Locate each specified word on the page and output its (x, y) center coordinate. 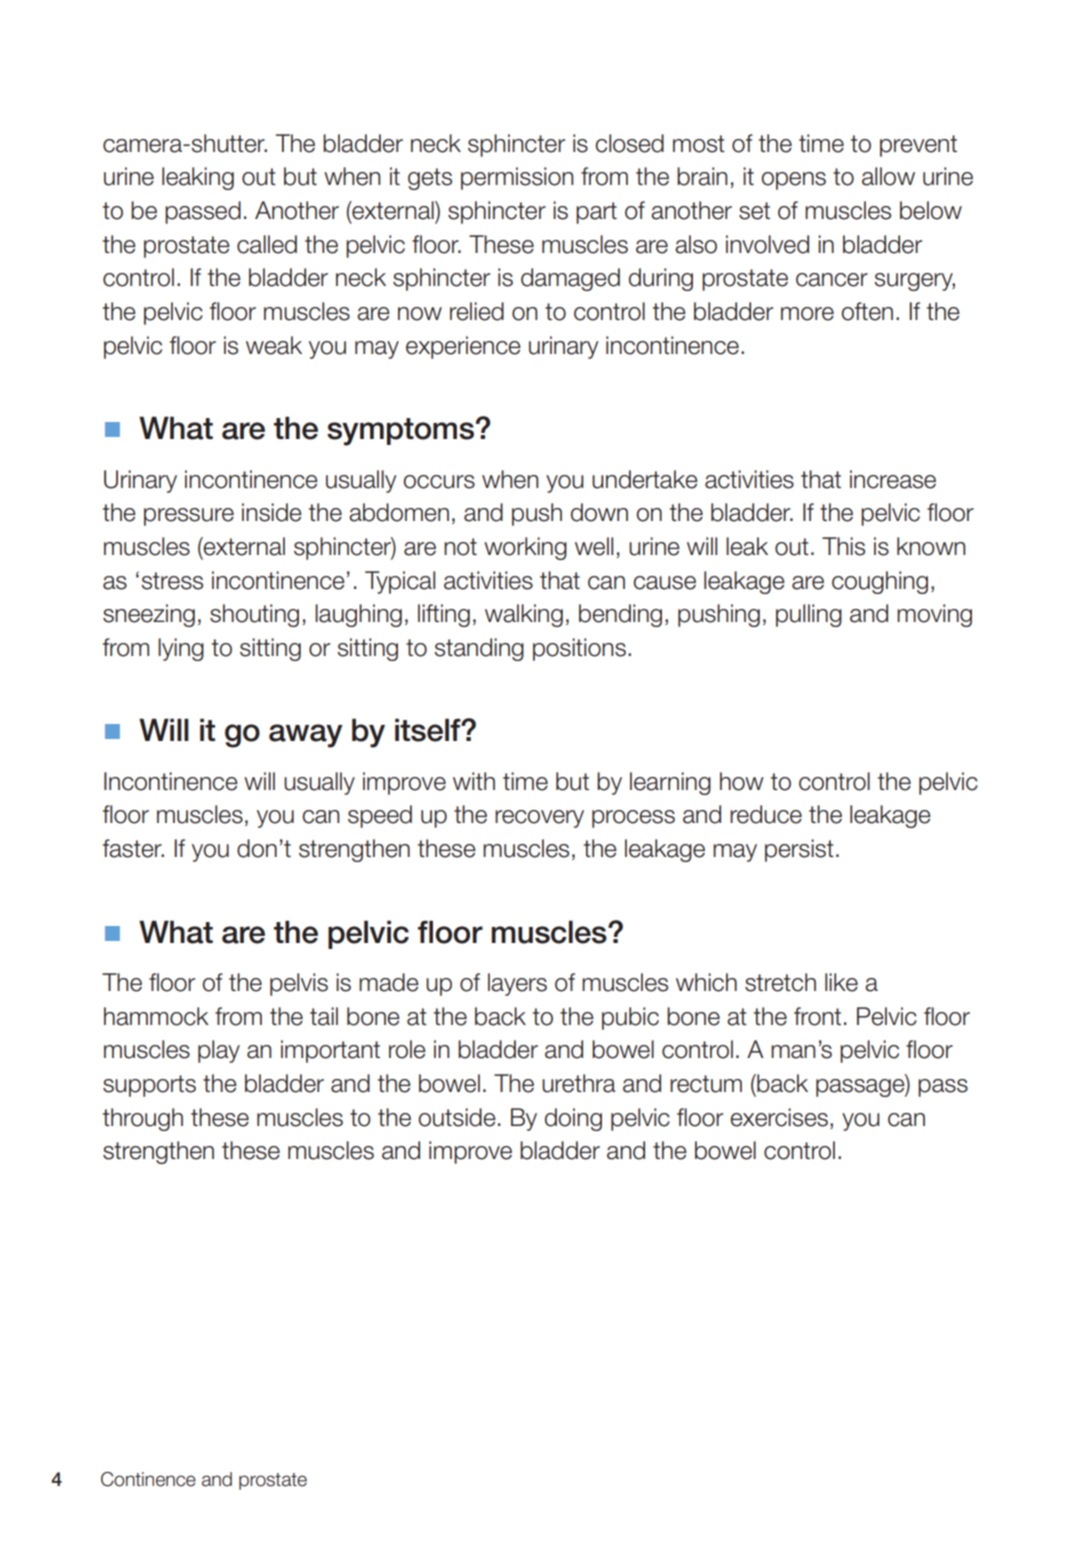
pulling (809, 615)
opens (793, 181)
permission (517, 178)
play (219, 1051)
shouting (254, 615)
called (267, 244)
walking (524, 615)
